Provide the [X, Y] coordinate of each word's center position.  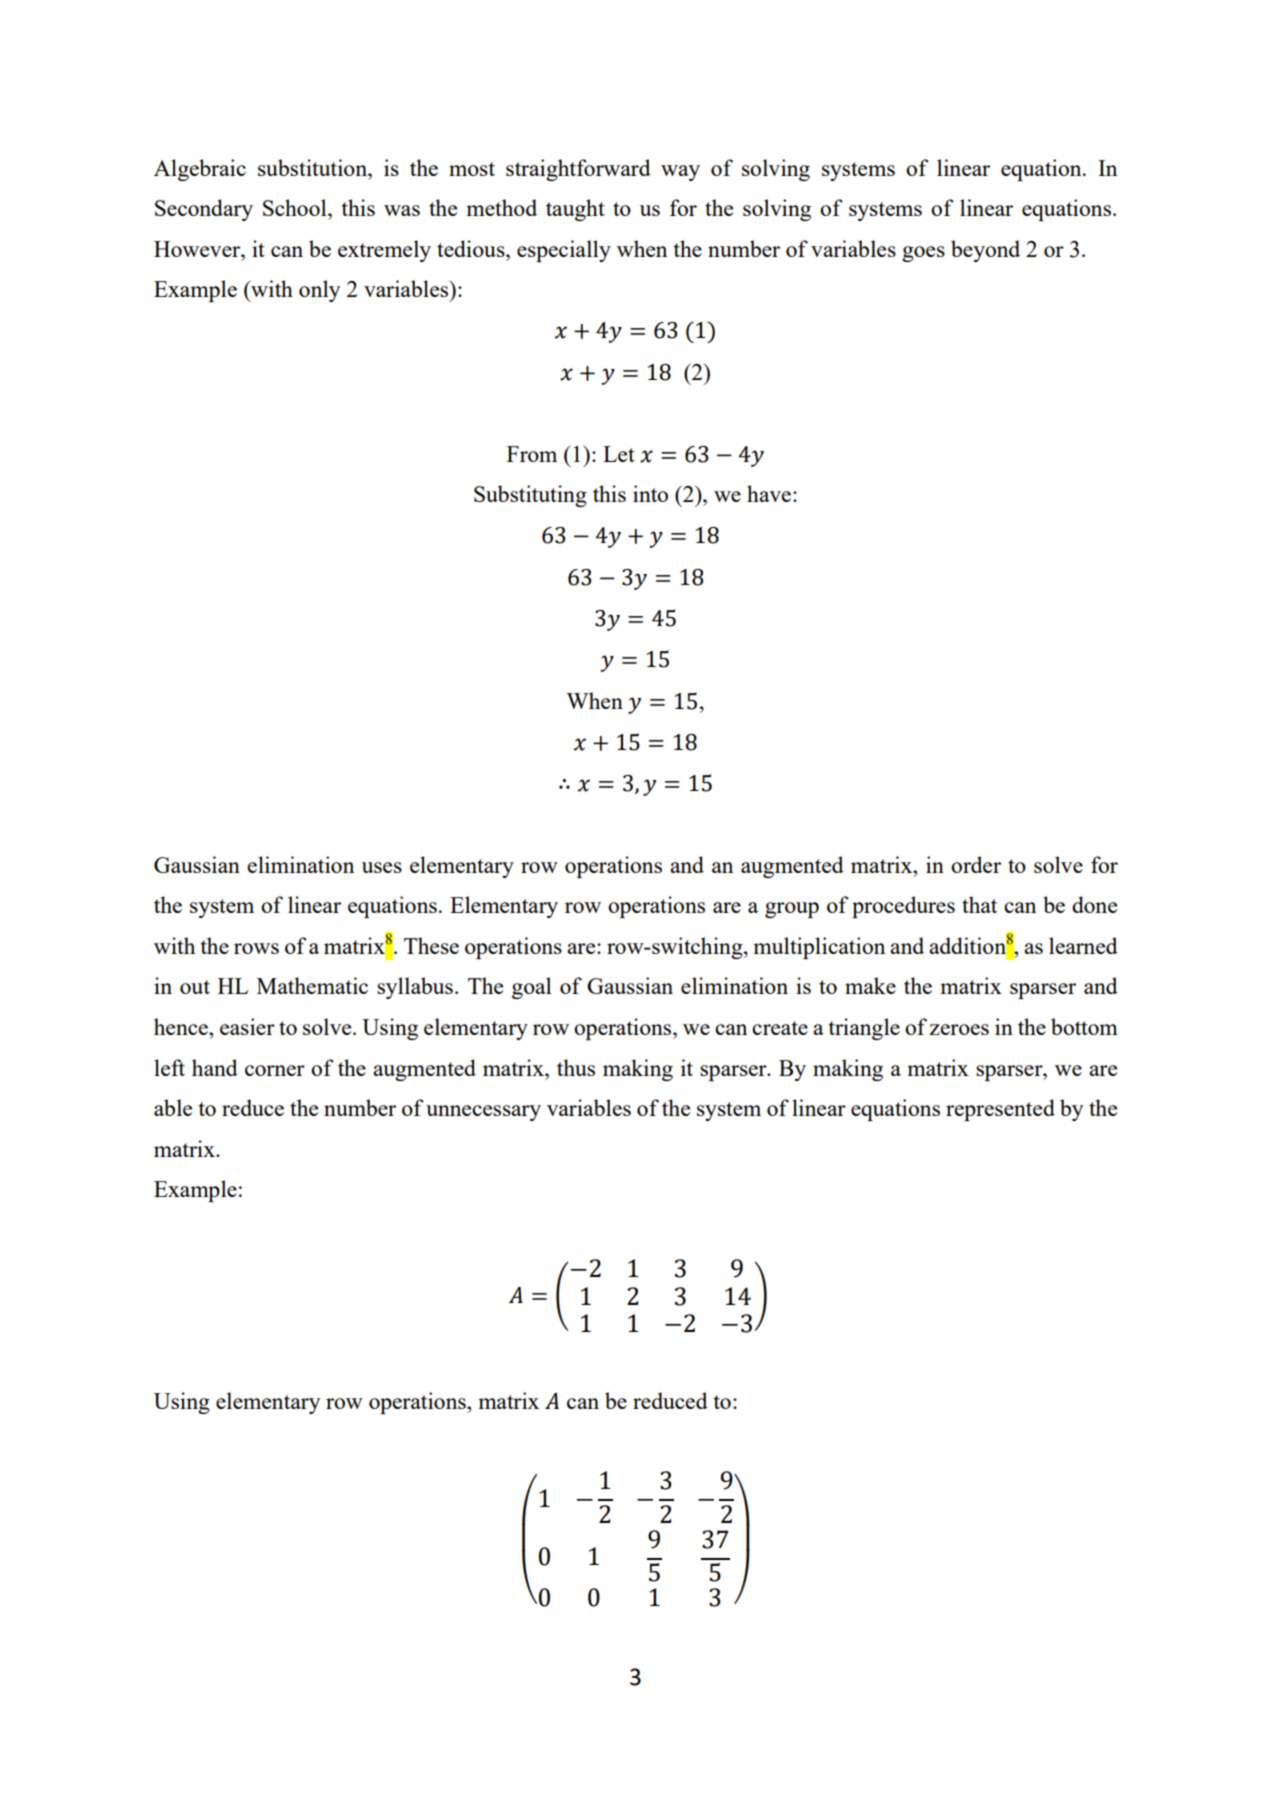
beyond [985, 251]
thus [576, 1067]
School [296, 207]
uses [382, 867]
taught [575, 210]
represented [1000, 1110]
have [769, 493]
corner [275, 1070]
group [792, 910]
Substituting [530, 496]
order [976, 864]
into [650, 493]
